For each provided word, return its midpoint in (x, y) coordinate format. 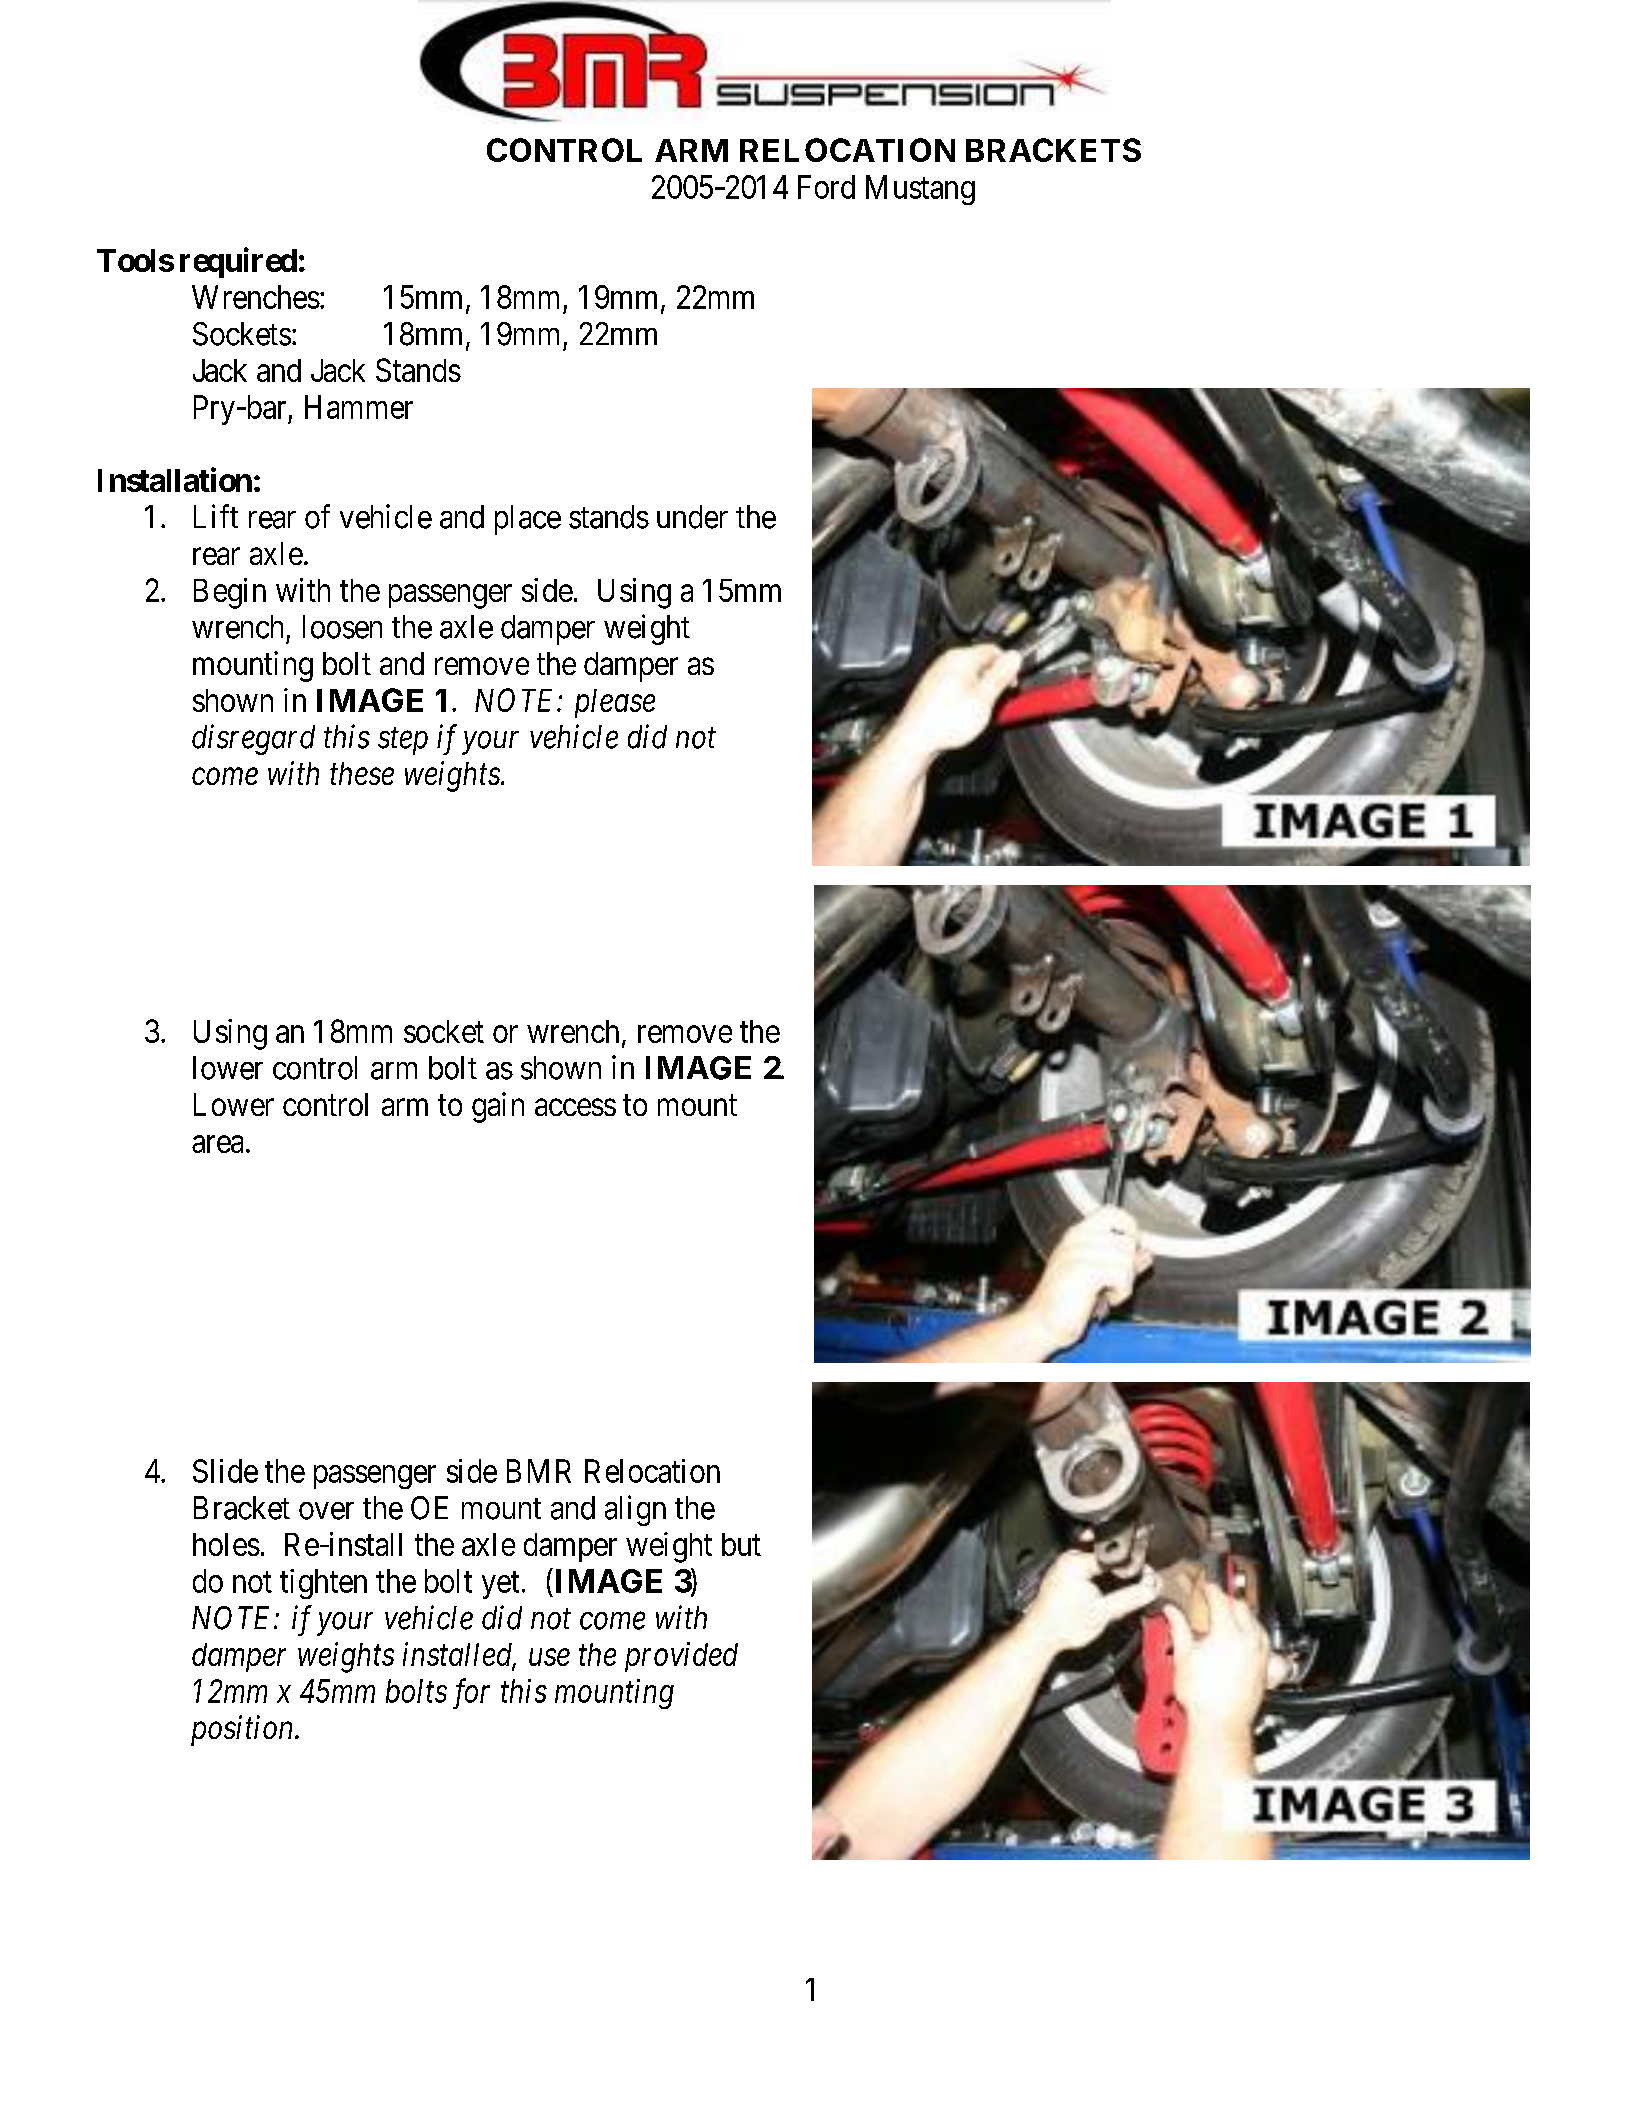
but (741, 1544)
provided (681, 1657)
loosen (342, 627)
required (238, 262)
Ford (826, 187)
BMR (539, 1471)
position (243, 1731)
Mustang (920, 190)
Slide (225, 1471)
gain (498, 1107)
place (528, 520)
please (615, 703)
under (692, 517)
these (362, 773)
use (549, 1657)
